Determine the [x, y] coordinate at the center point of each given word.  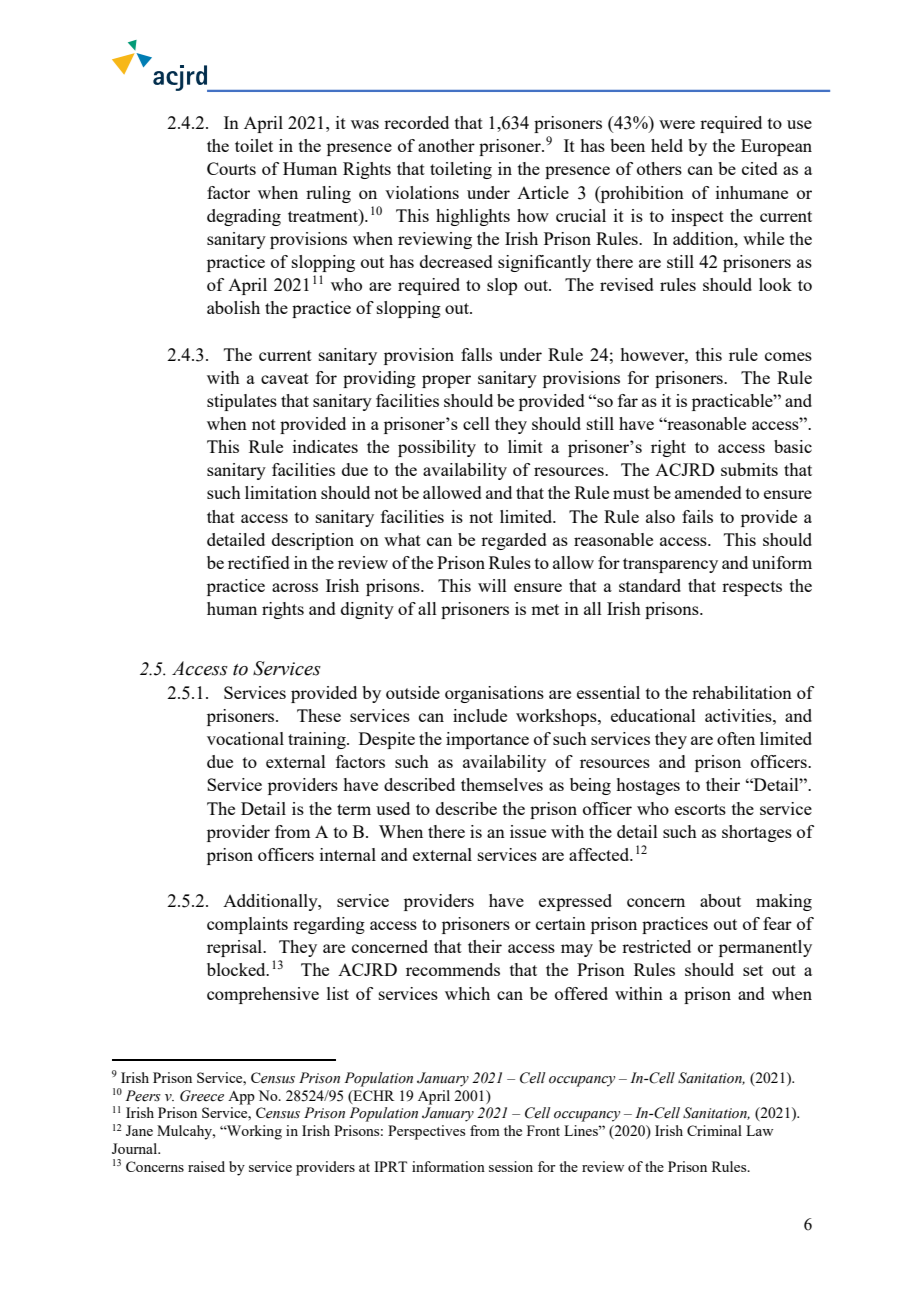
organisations [494, 694]
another [446, 145]
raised [206, 1166]
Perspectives [426, 1132]
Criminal [714, 1130]
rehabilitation [742, 692]
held [667, 145]
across [295, 587]
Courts [231, 168]
